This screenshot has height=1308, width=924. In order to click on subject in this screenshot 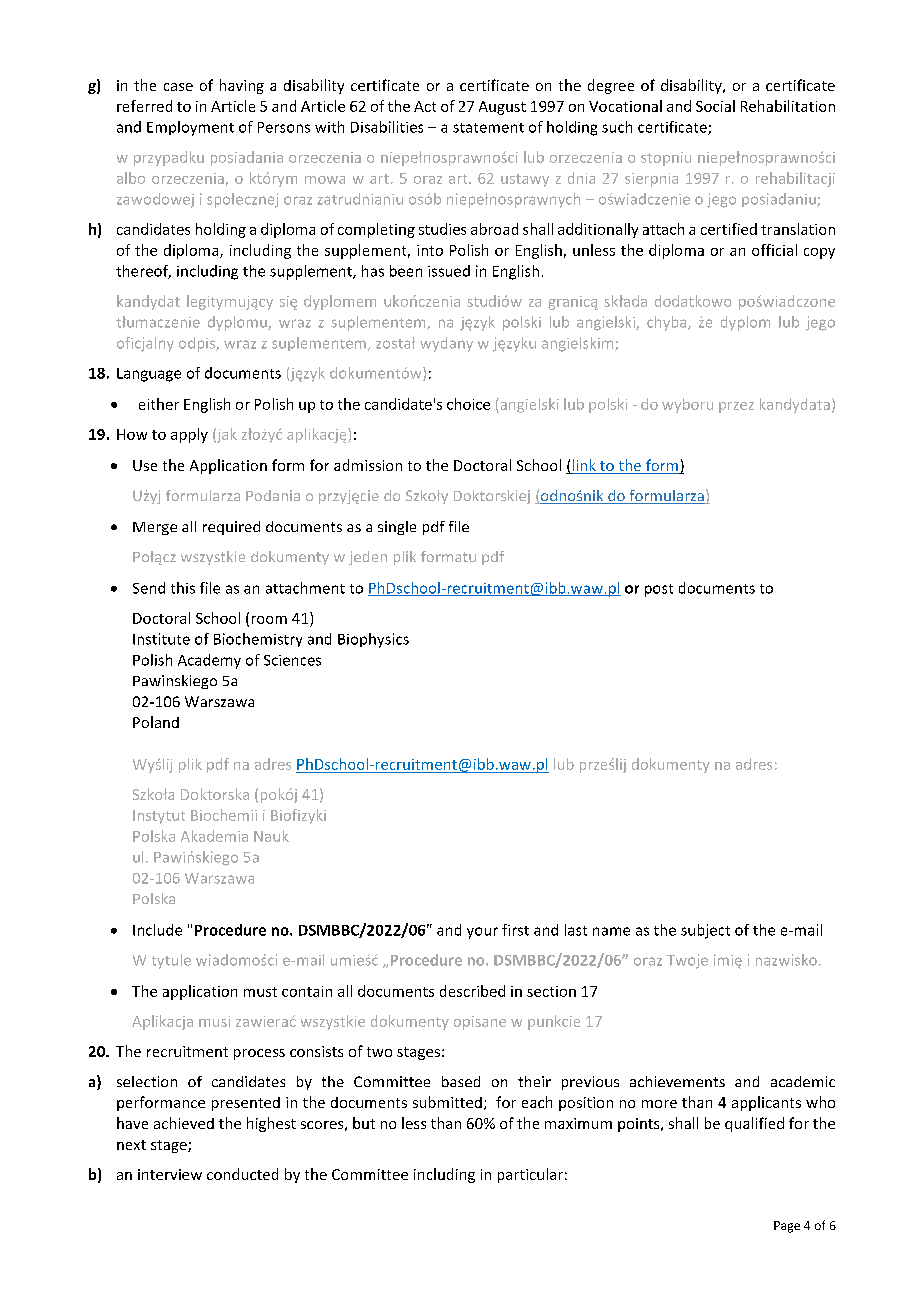, I will do `click(705, 931)`.
